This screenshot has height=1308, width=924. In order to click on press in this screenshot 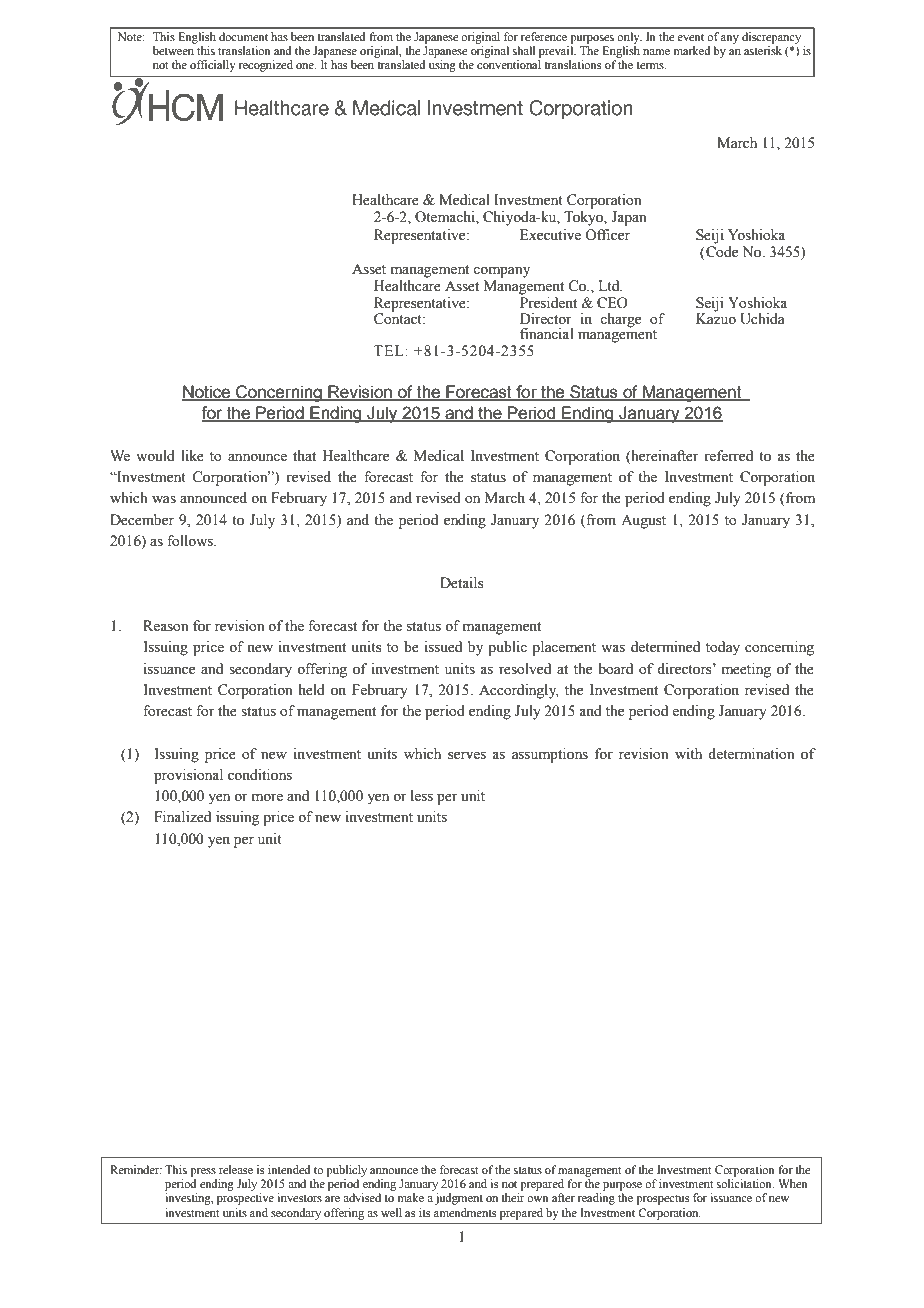, I will do `click(203, 1172)`.
